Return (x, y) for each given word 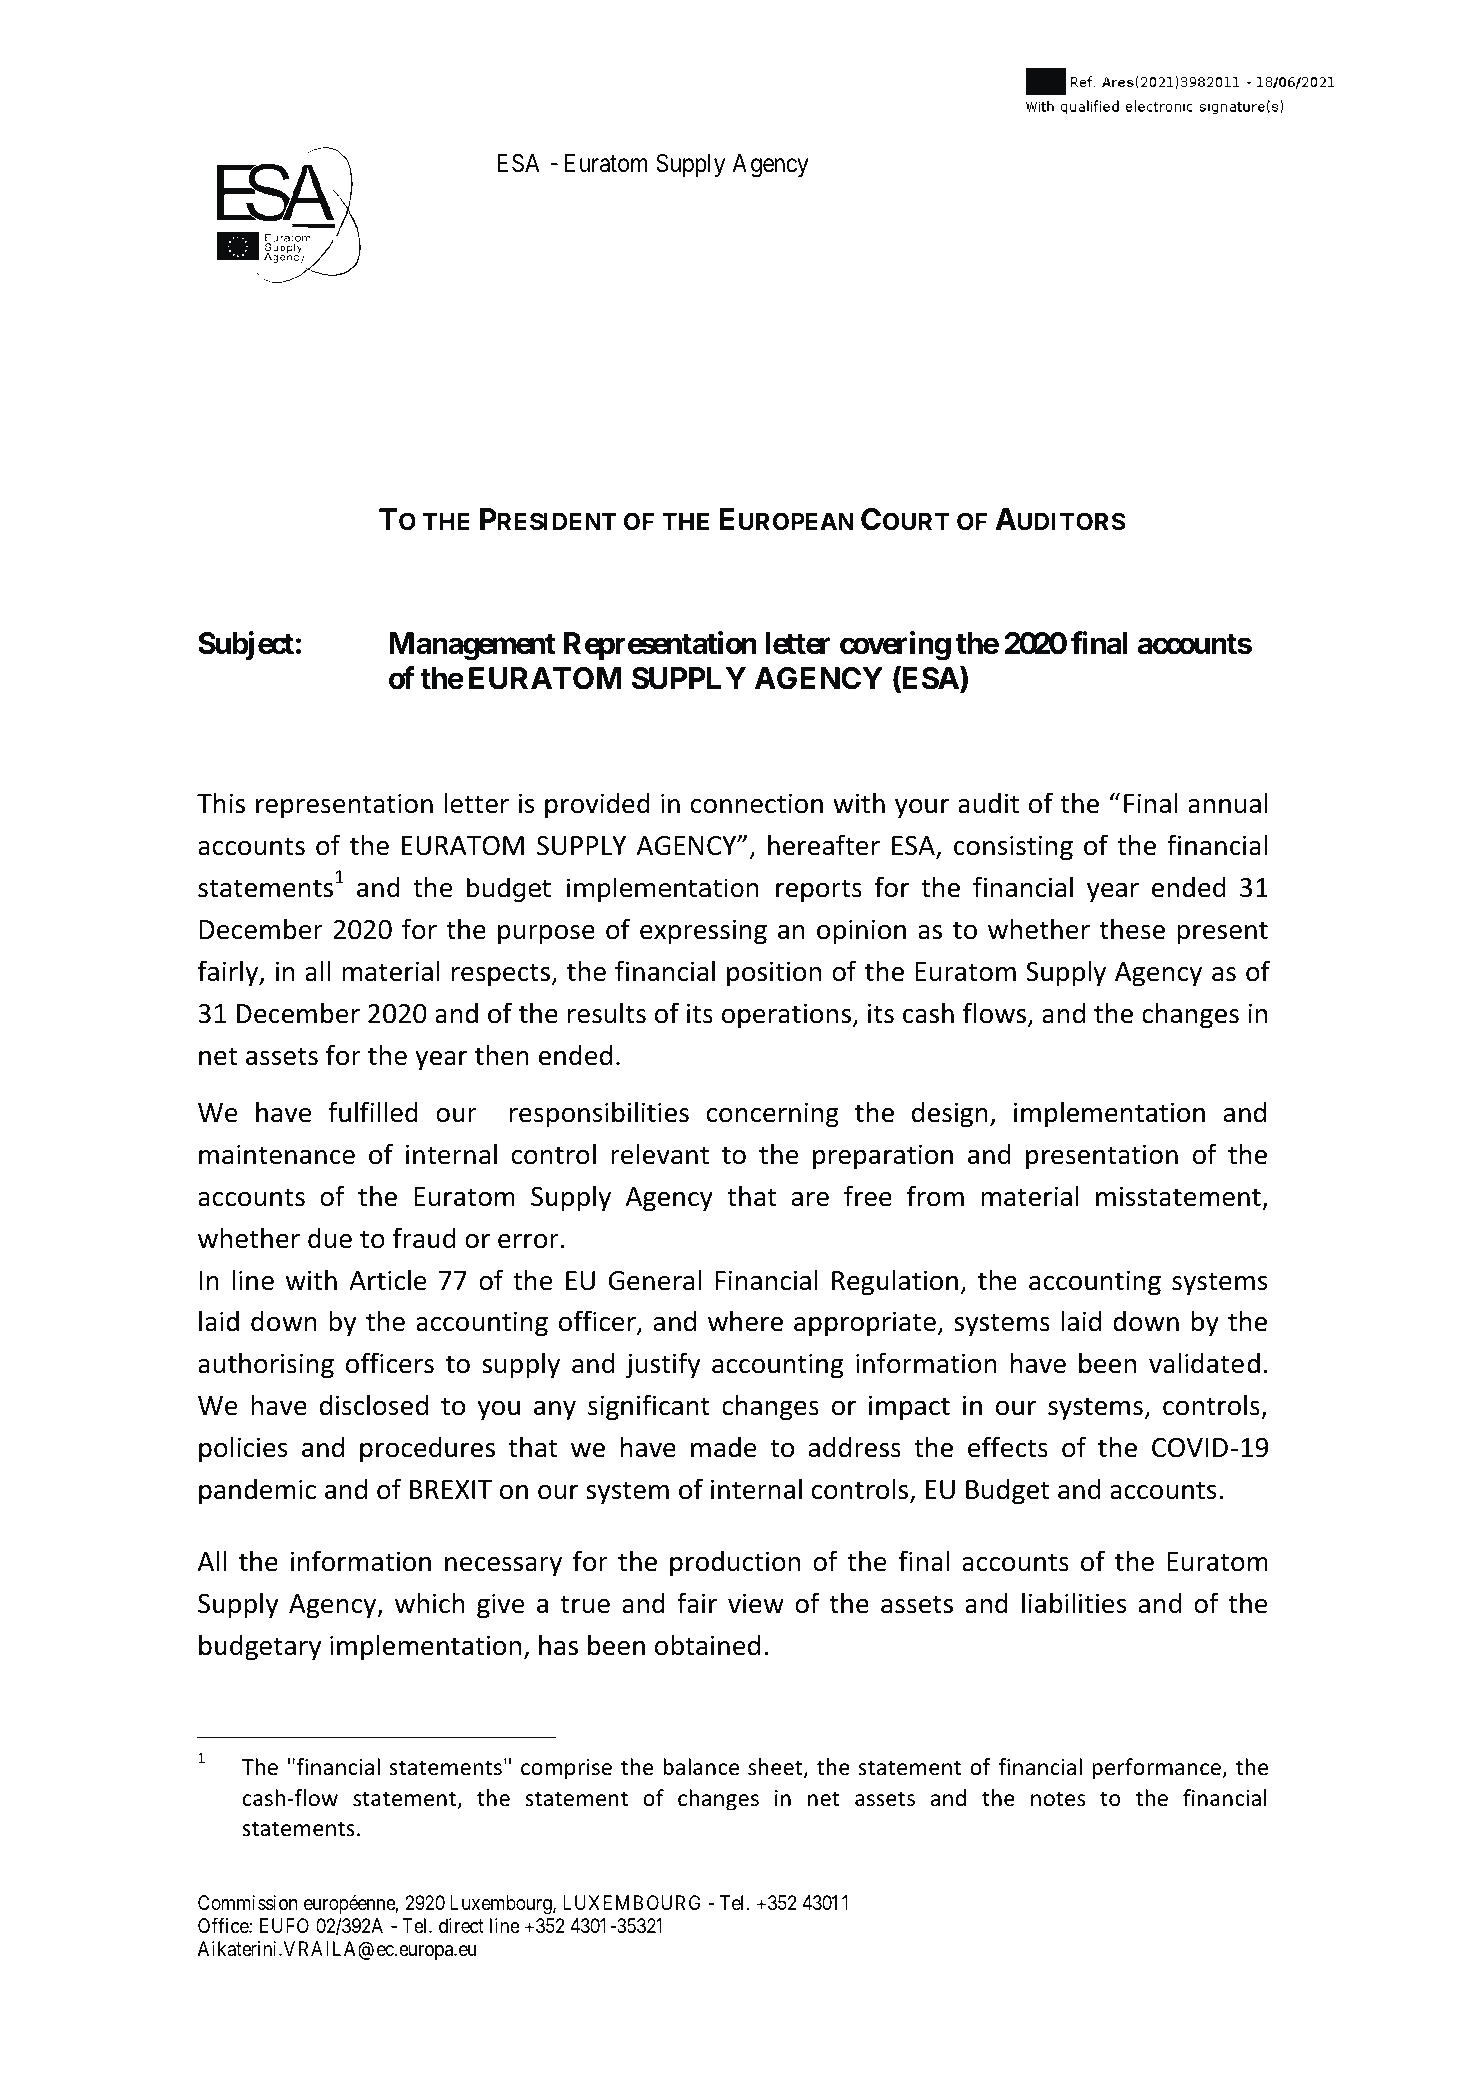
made (723, 1447)
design (950, 1114)
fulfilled (373, 1112)
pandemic (257, 1491)
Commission (247, 1903)
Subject (246, 646)
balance (701, 1767)
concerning (773, 1115)
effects (1008, 1447)
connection (757, 803)
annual (1228, 803)
